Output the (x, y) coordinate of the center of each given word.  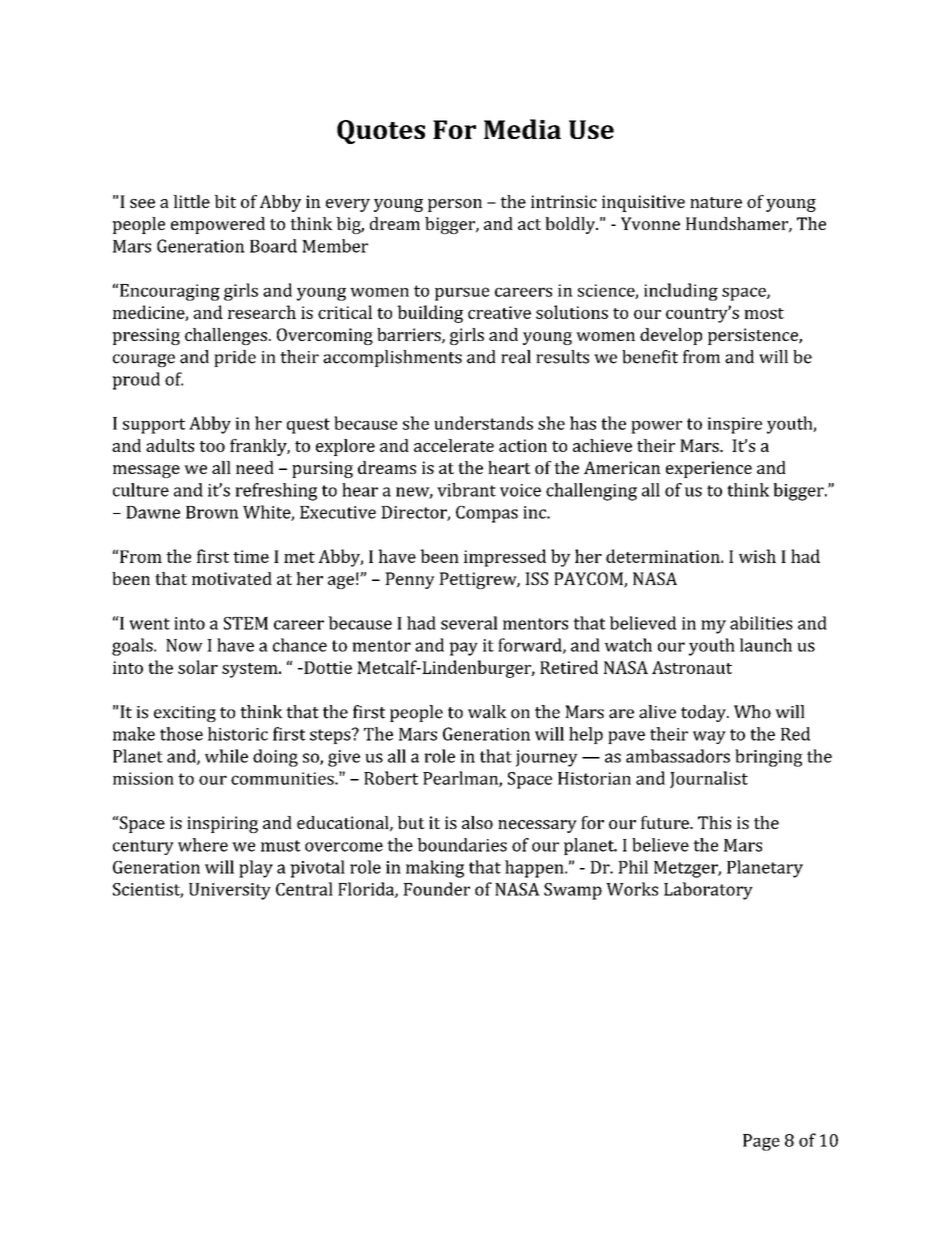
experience (709, 469)
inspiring (222, 824)
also (477, 822)
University (230, 891)
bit (225, 201)
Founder (436, 889)
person (455, 205)
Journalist (709, 779)
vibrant (466, 490)
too (212, 446)
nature (716, 202)
